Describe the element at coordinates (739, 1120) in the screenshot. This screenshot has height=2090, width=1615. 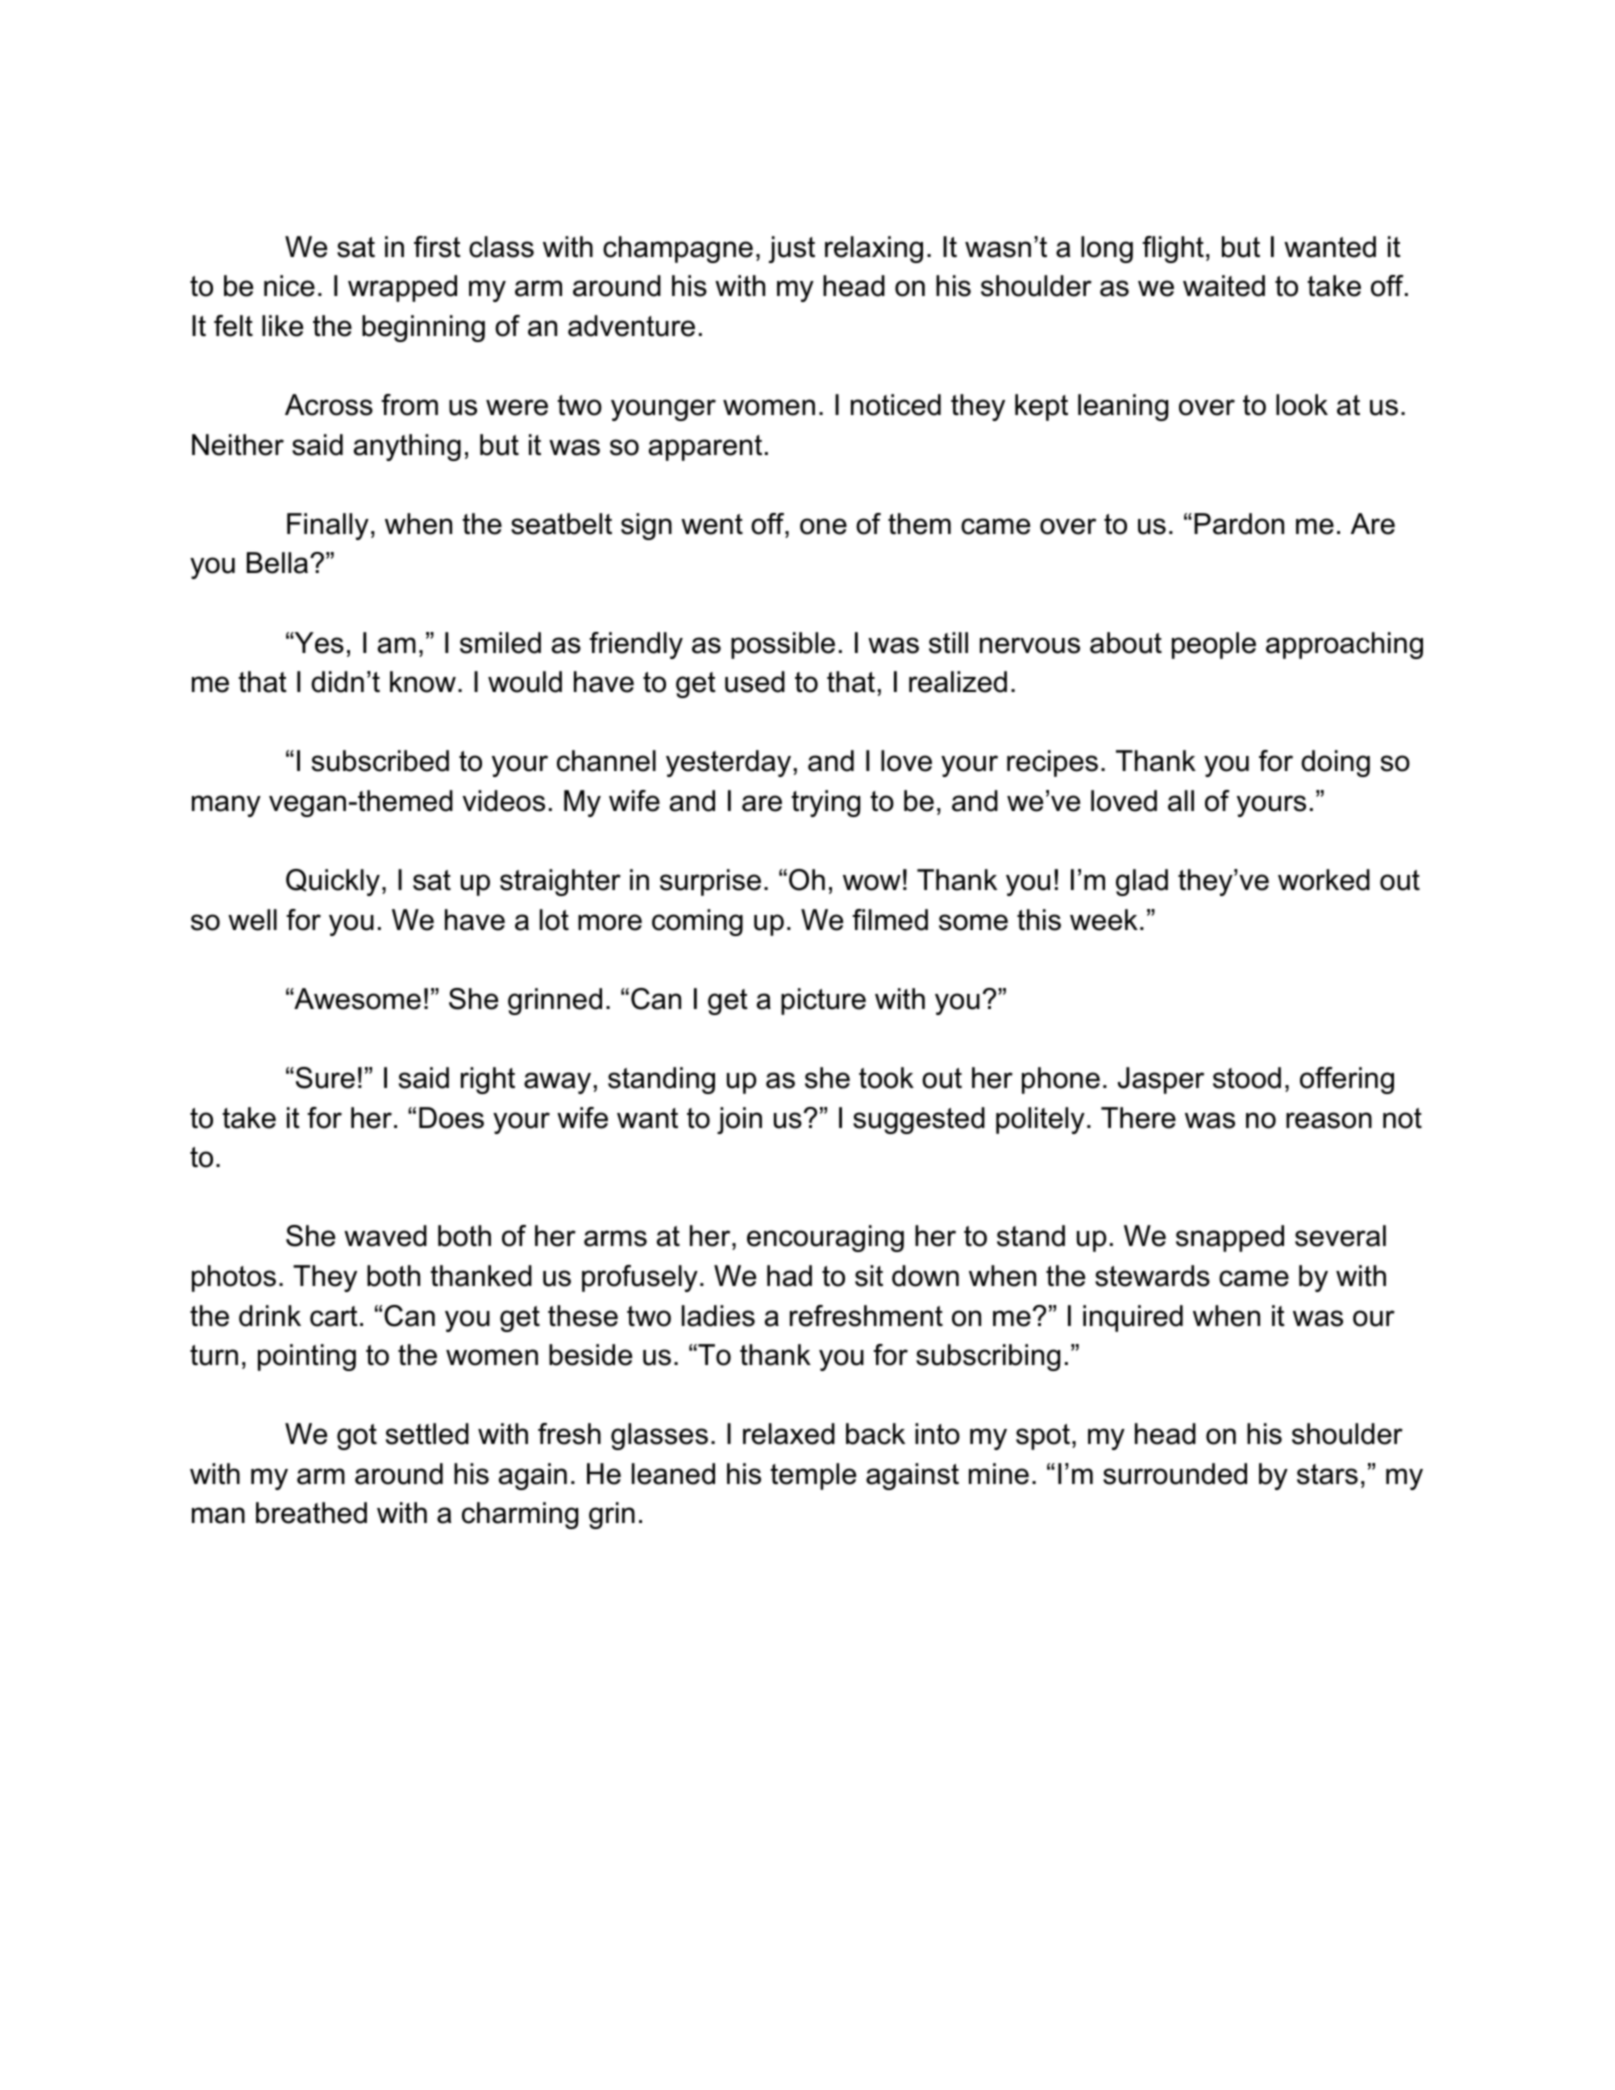
I see `join` at that location.
